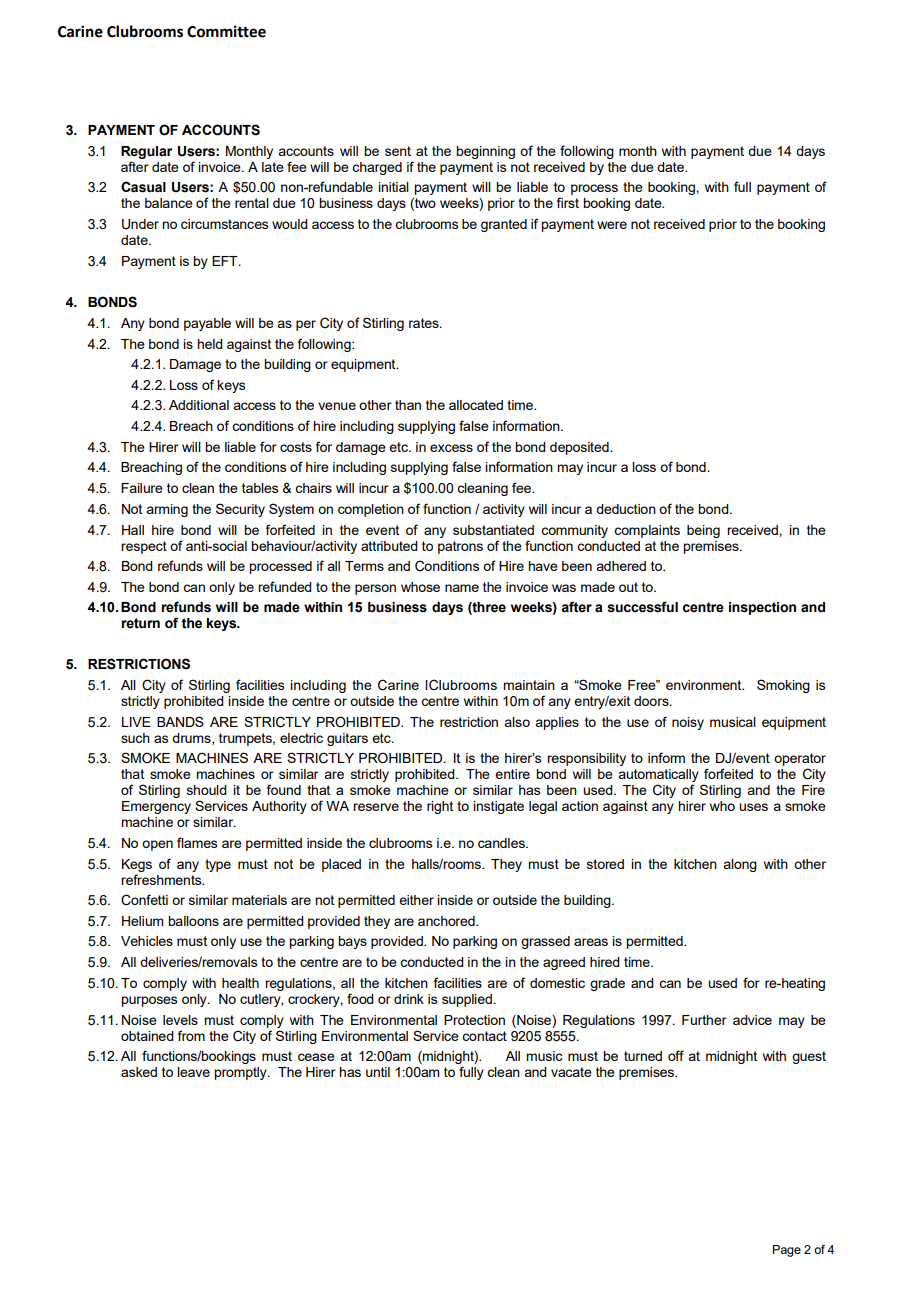  I want to click on promptly, so click(241, 1073).
